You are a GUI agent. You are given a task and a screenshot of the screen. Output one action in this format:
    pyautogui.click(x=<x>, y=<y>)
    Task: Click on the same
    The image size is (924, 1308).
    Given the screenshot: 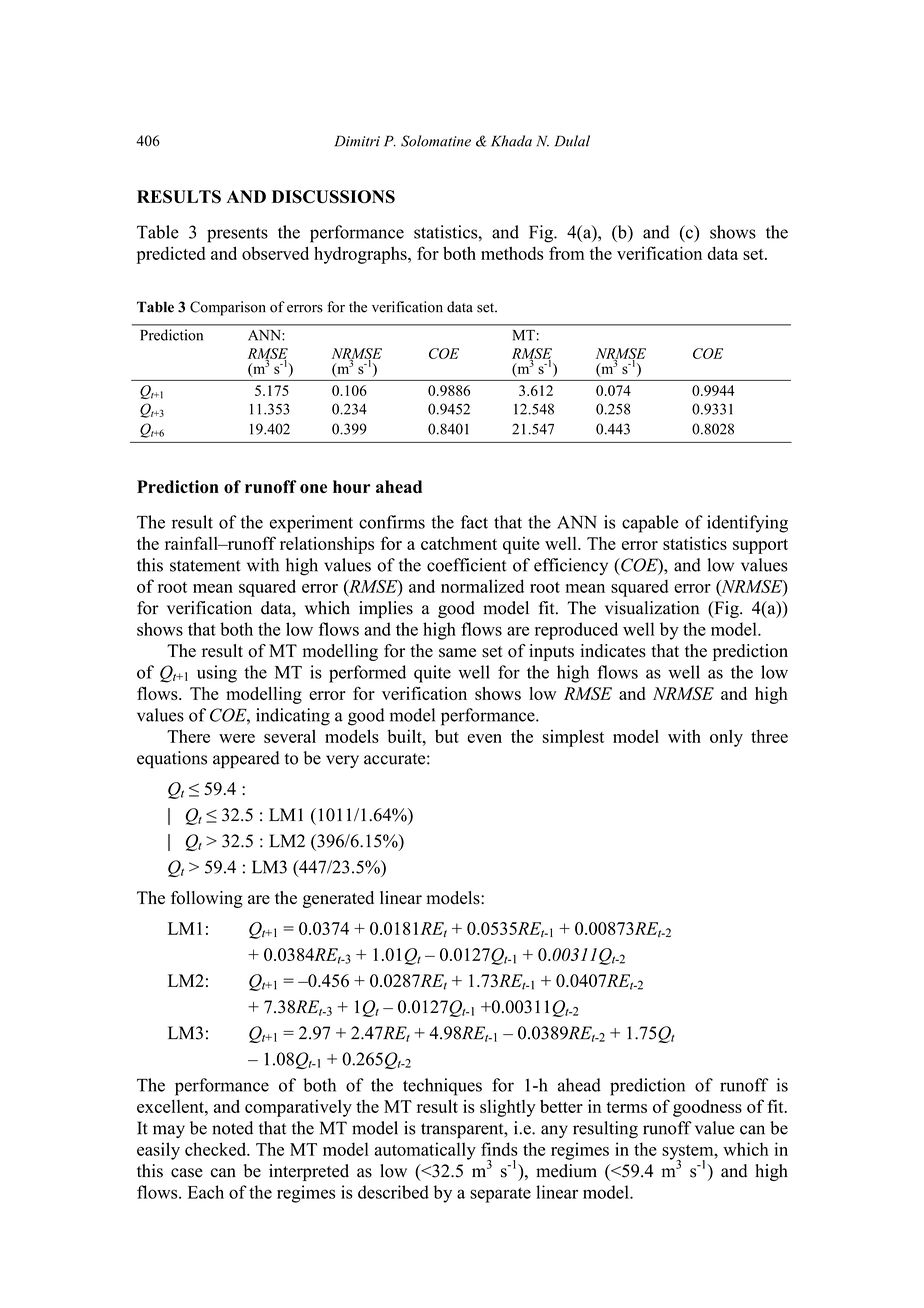 What is the action you would take?
    pyautogui.click(x=457, y=653)
